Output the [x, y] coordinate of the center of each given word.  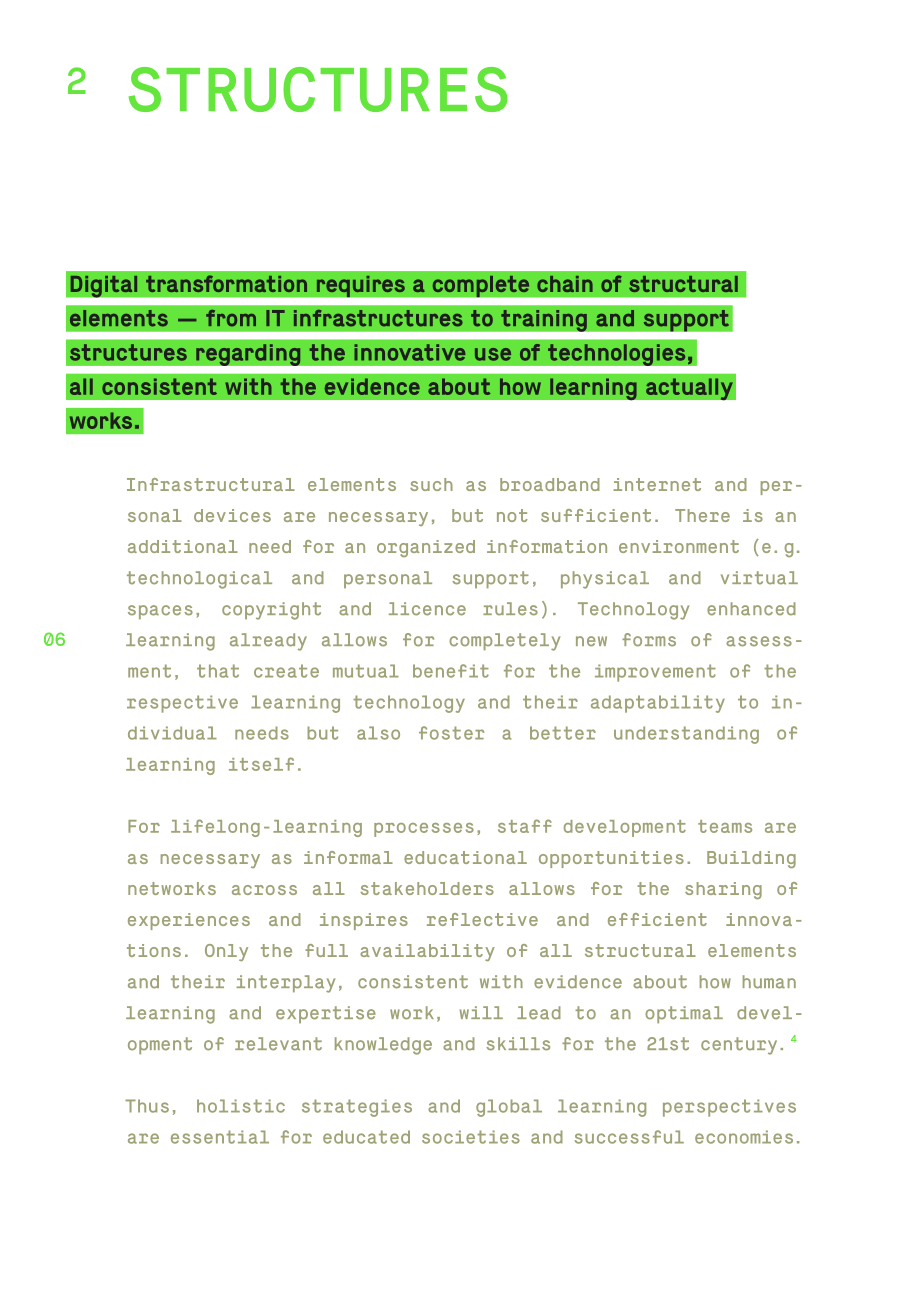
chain [565, 284]
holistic [241, 1106]
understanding [686, 735]
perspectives [729, 1108]
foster [451, 733]
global [509, 1108]
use [493, 354]
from [231, 318]
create [286, 671]
